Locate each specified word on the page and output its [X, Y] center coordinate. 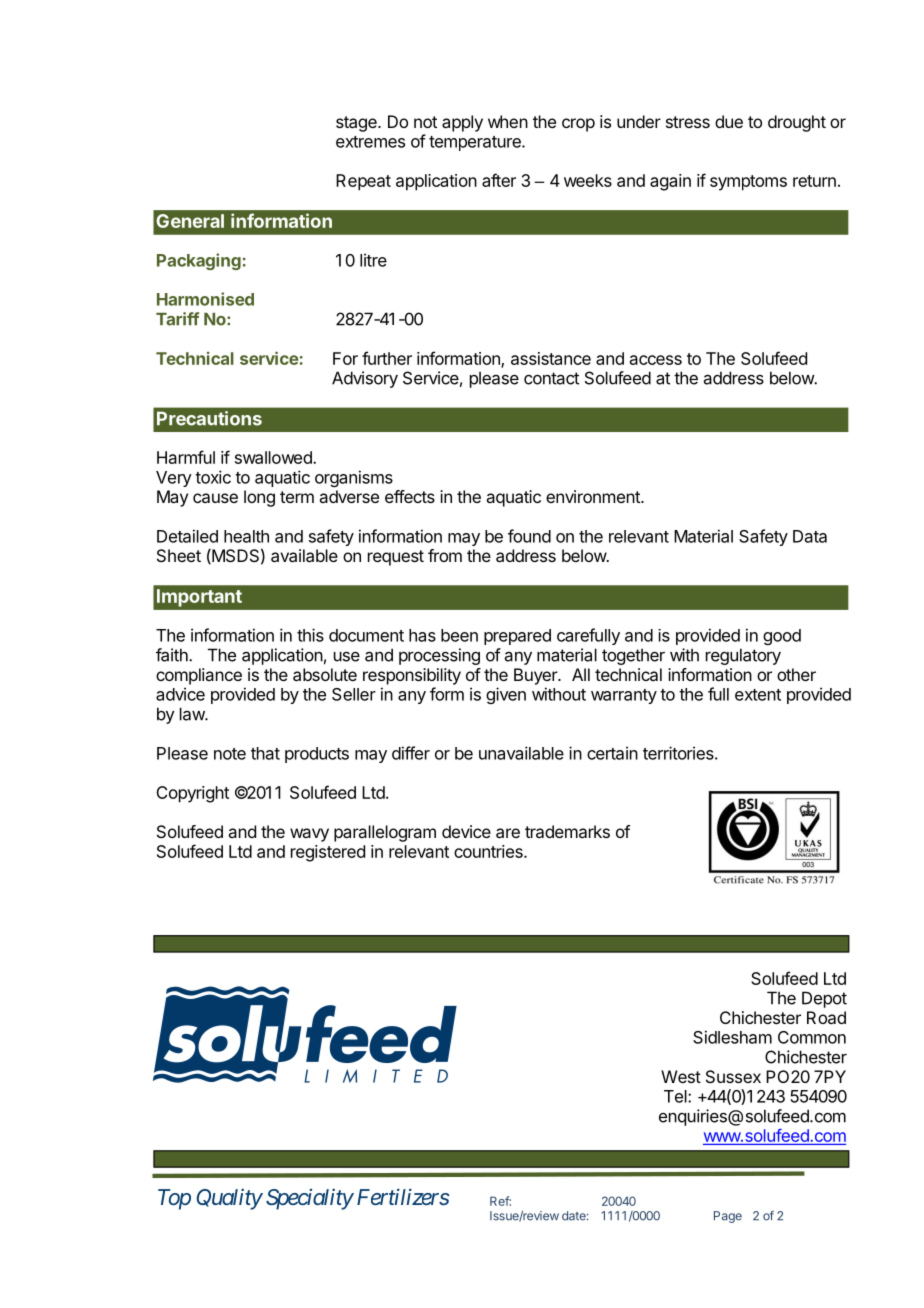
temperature [476, 143]
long [259, 498]
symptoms [748, 183]
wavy [309, 835]
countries [489, 851]
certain [612, 753]
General [190, 221]
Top [174, 1199]
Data [810, 536]
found [529, 536]
